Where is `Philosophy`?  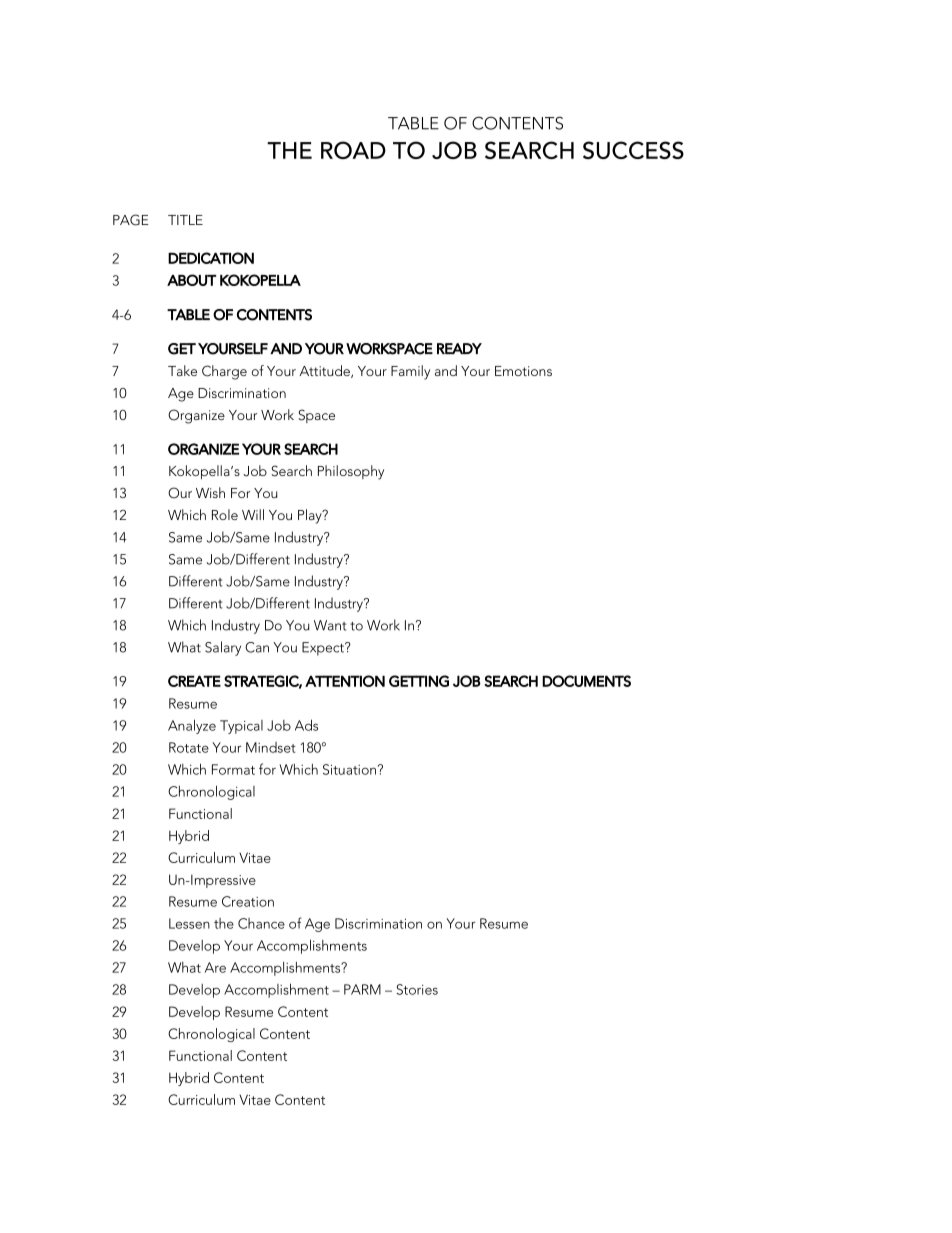 Philosophy is located at coordinates (351, 472).
